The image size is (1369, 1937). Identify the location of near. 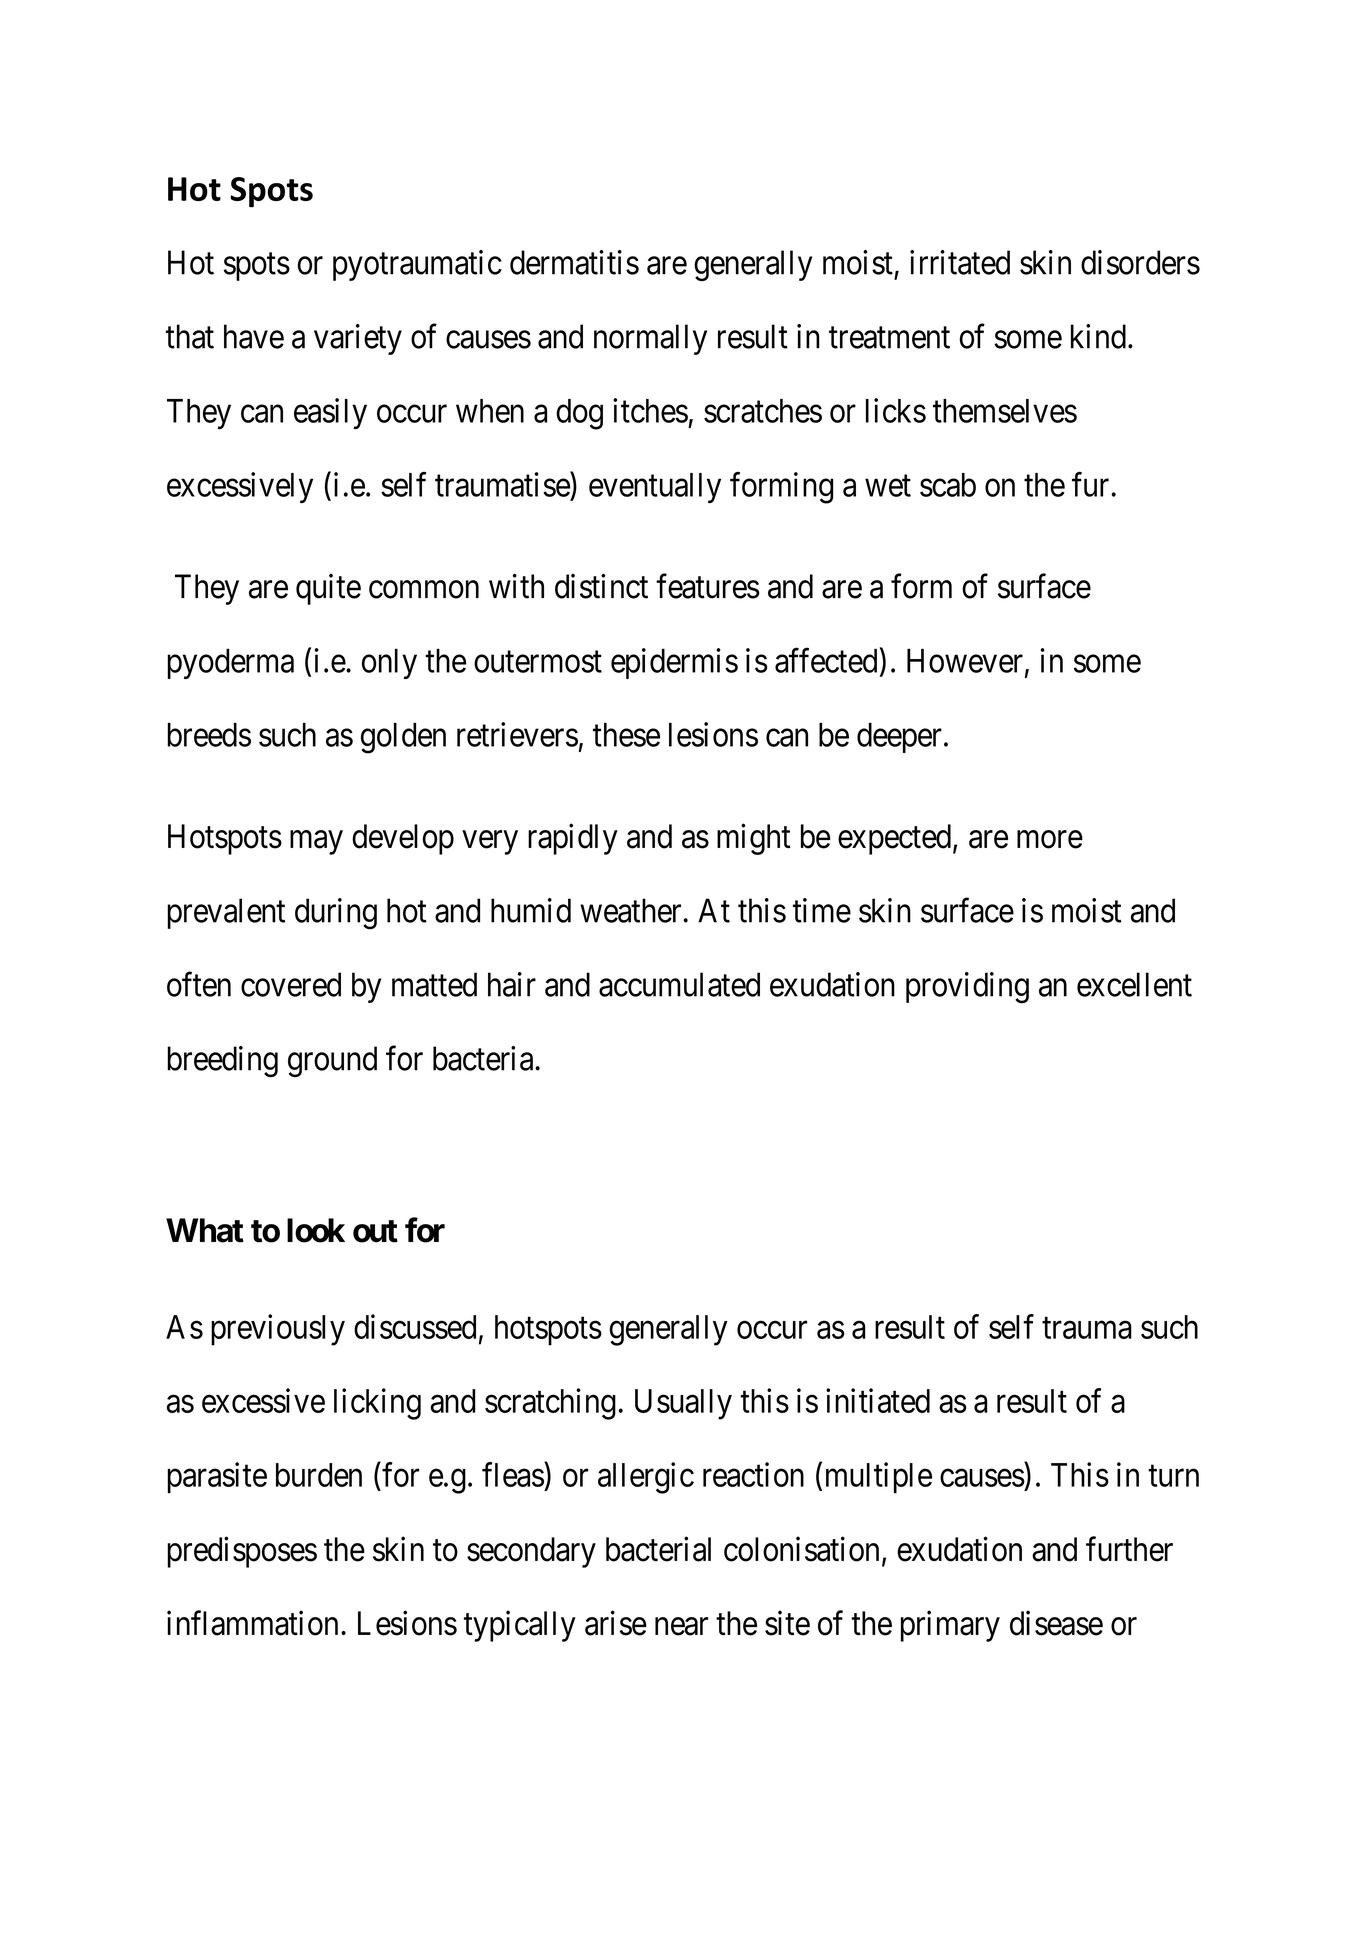
(681, 1627).
